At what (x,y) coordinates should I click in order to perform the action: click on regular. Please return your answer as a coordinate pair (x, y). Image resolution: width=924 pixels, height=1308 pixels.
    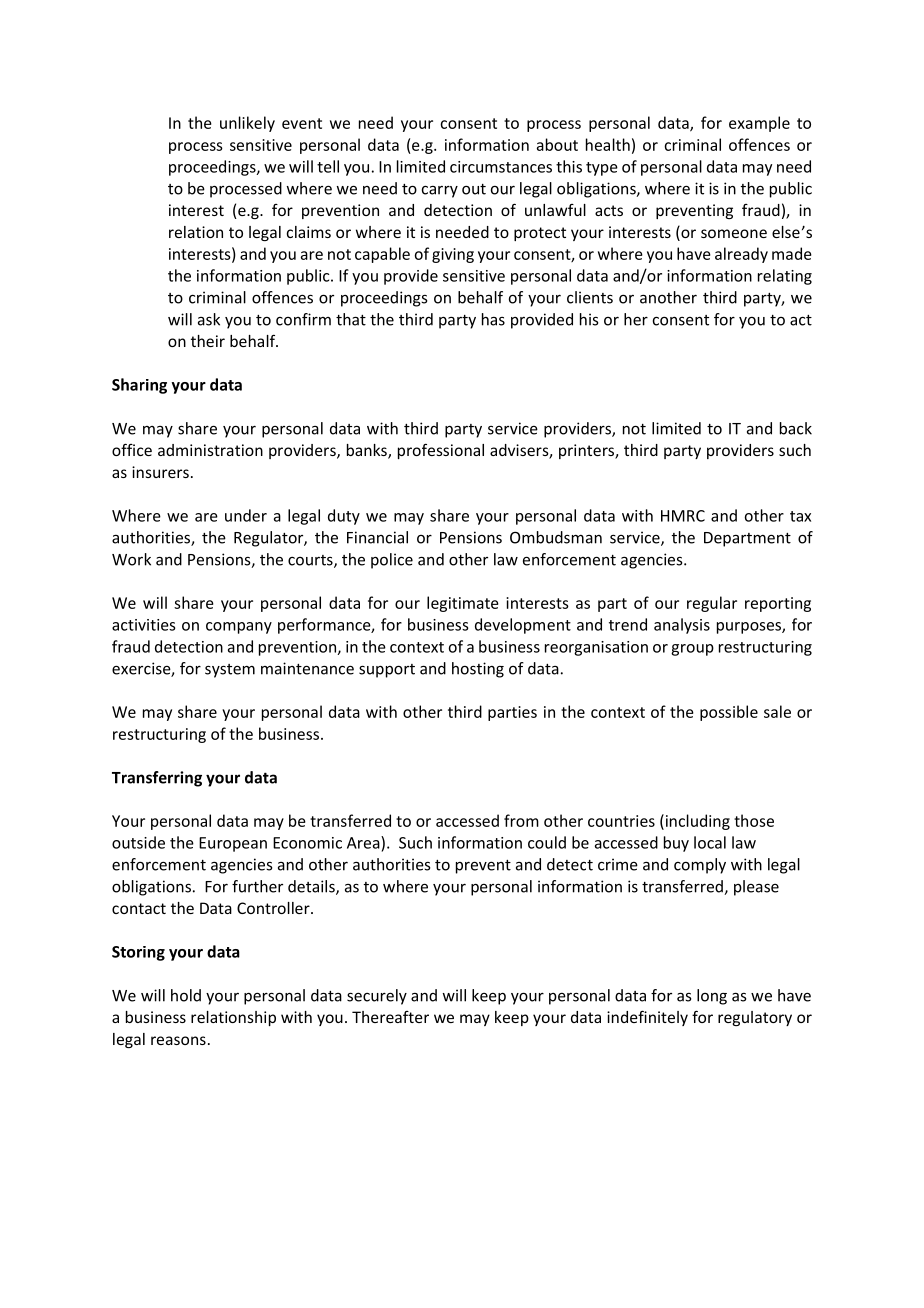
    Looking at the image, I should click on (712, 604).
